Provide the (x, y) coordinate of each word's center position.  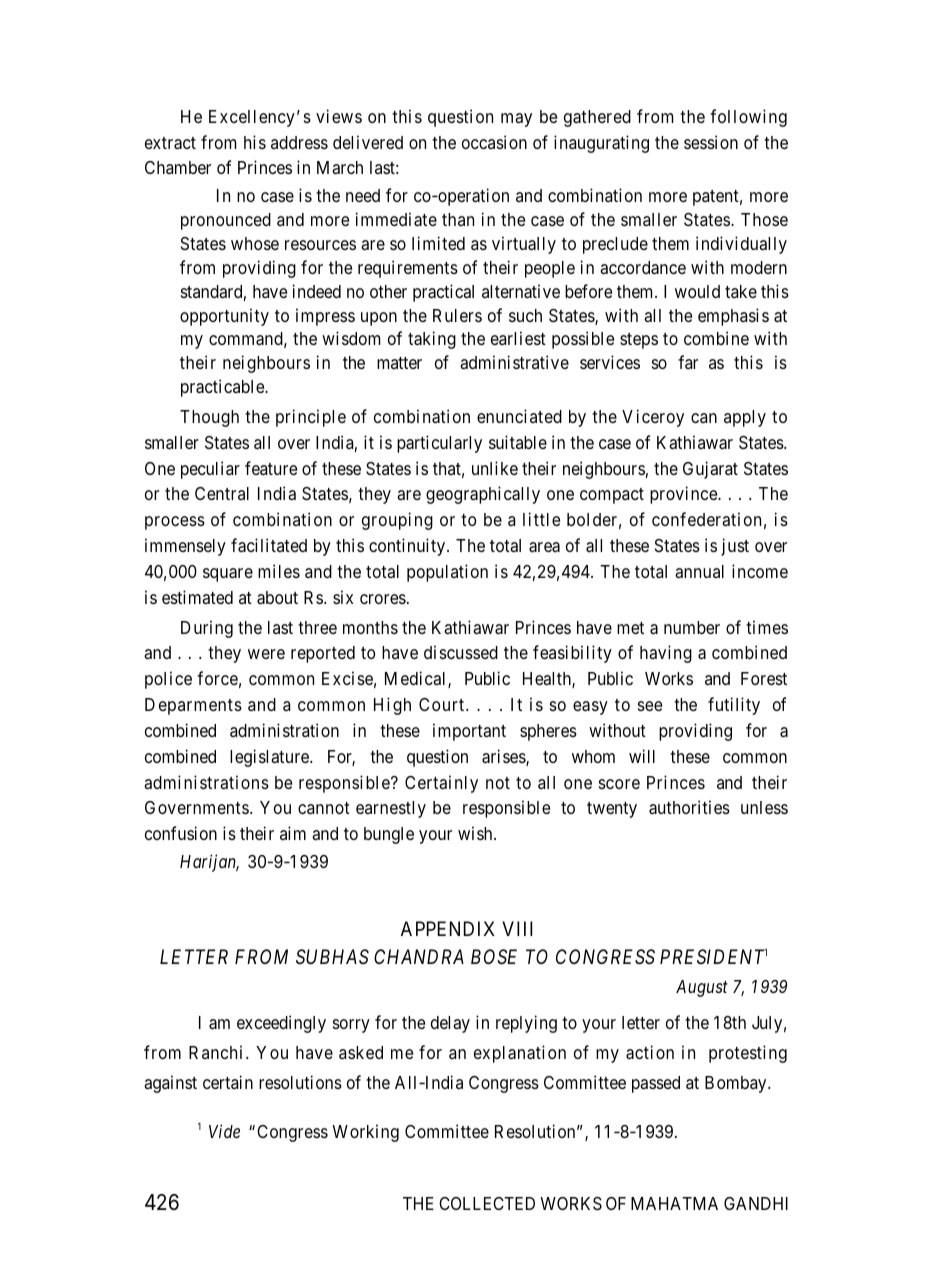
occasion (494, 142)
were (266, 654)
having (666, 654)
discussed (461, 652)
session (711, 142)
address (299, 142)
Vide (224, 1131)
